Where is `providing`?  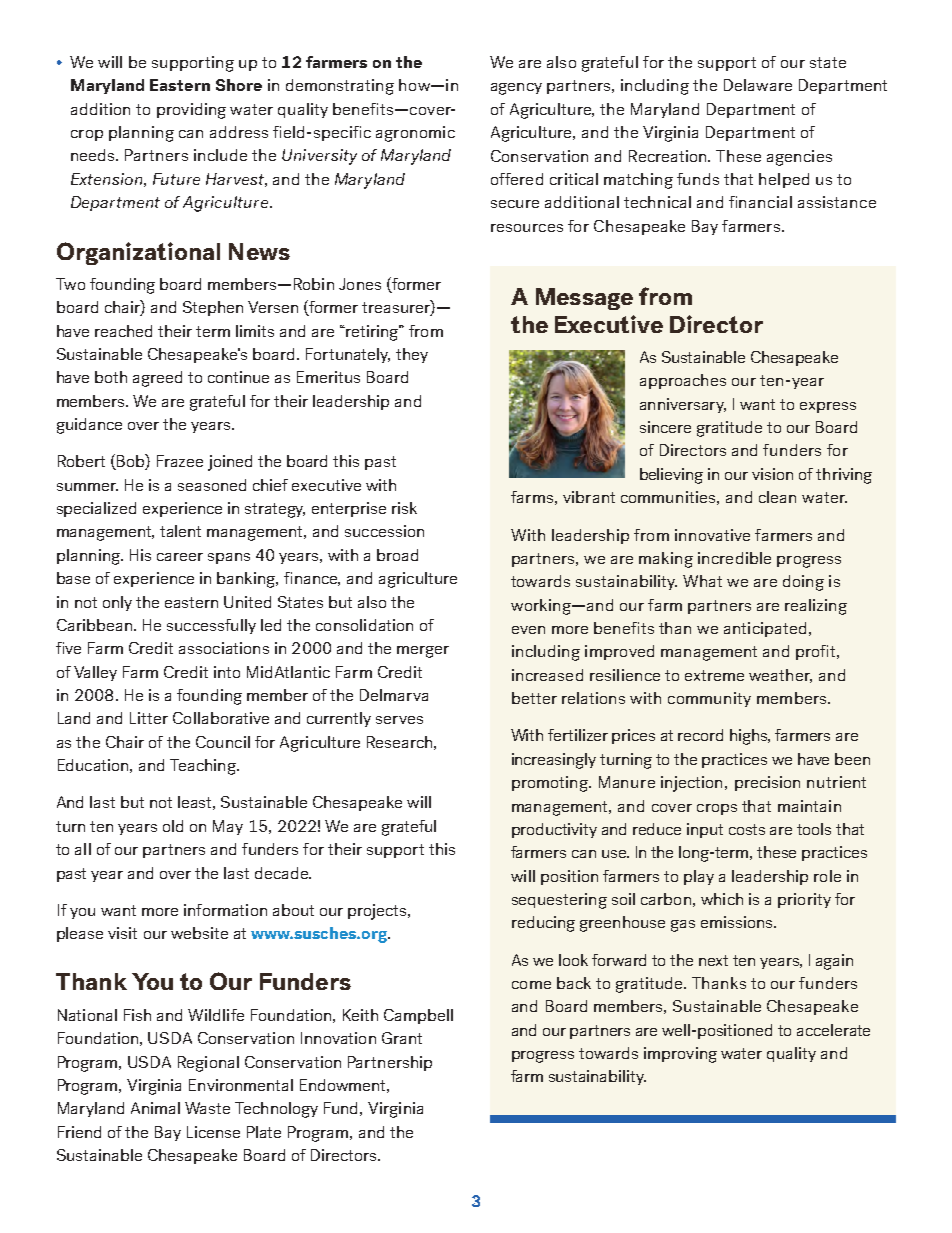 providing is located at coordinates (191, 111).
